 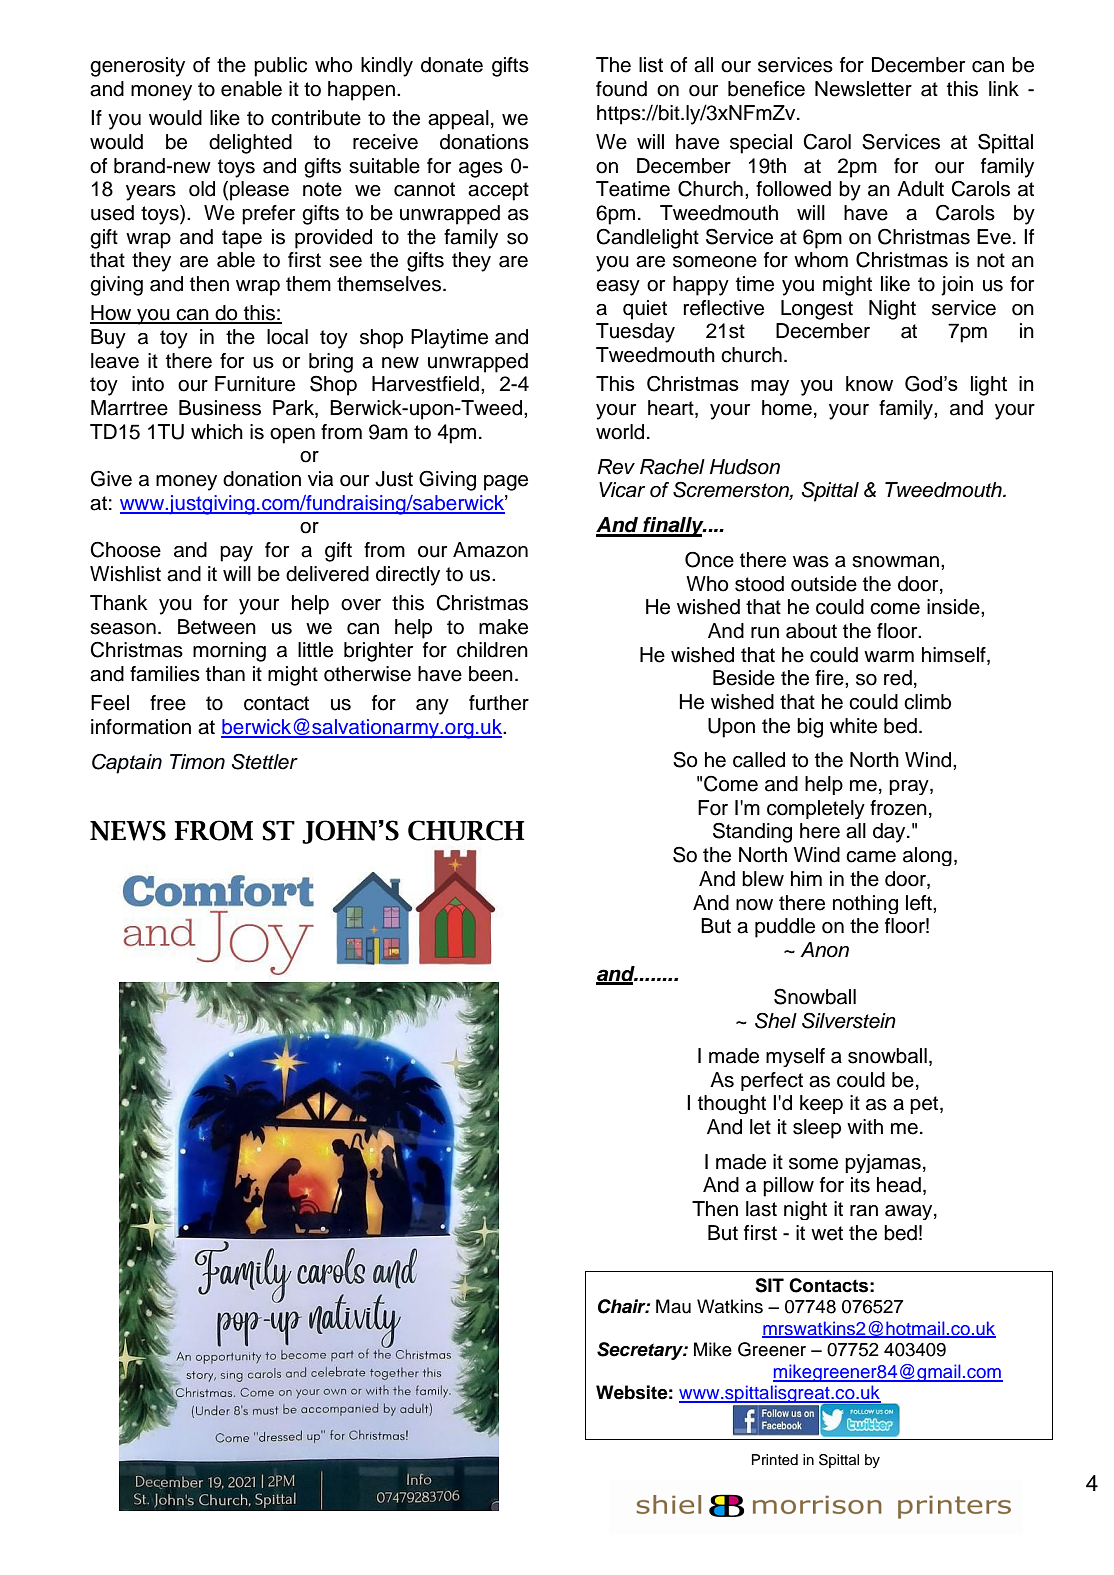 What do you see at coordinates (673, 1306) in the document?
I see `Mau` at bounding box center [673, 1306].
